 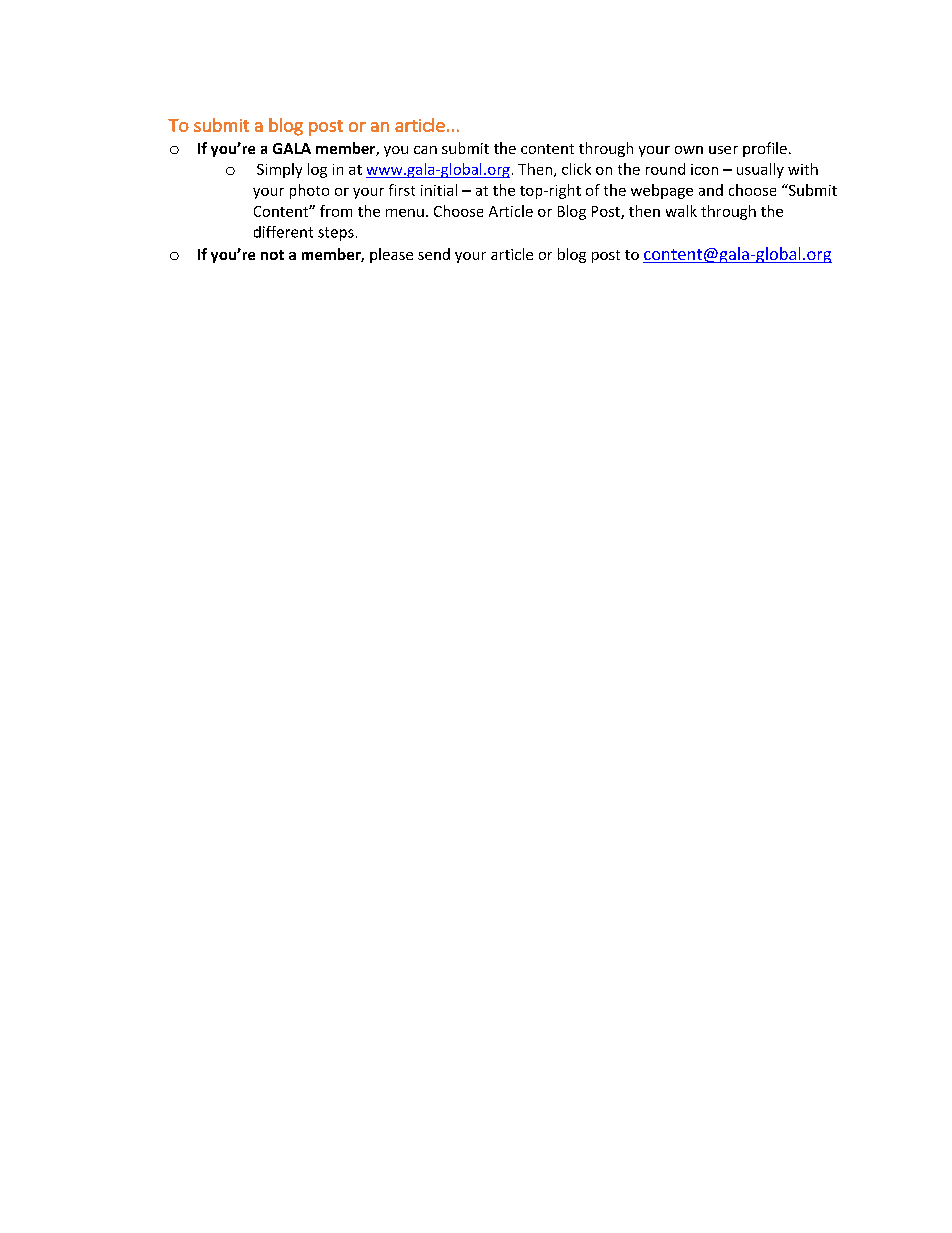 I want to click on send, so click(x=434, y=254).
